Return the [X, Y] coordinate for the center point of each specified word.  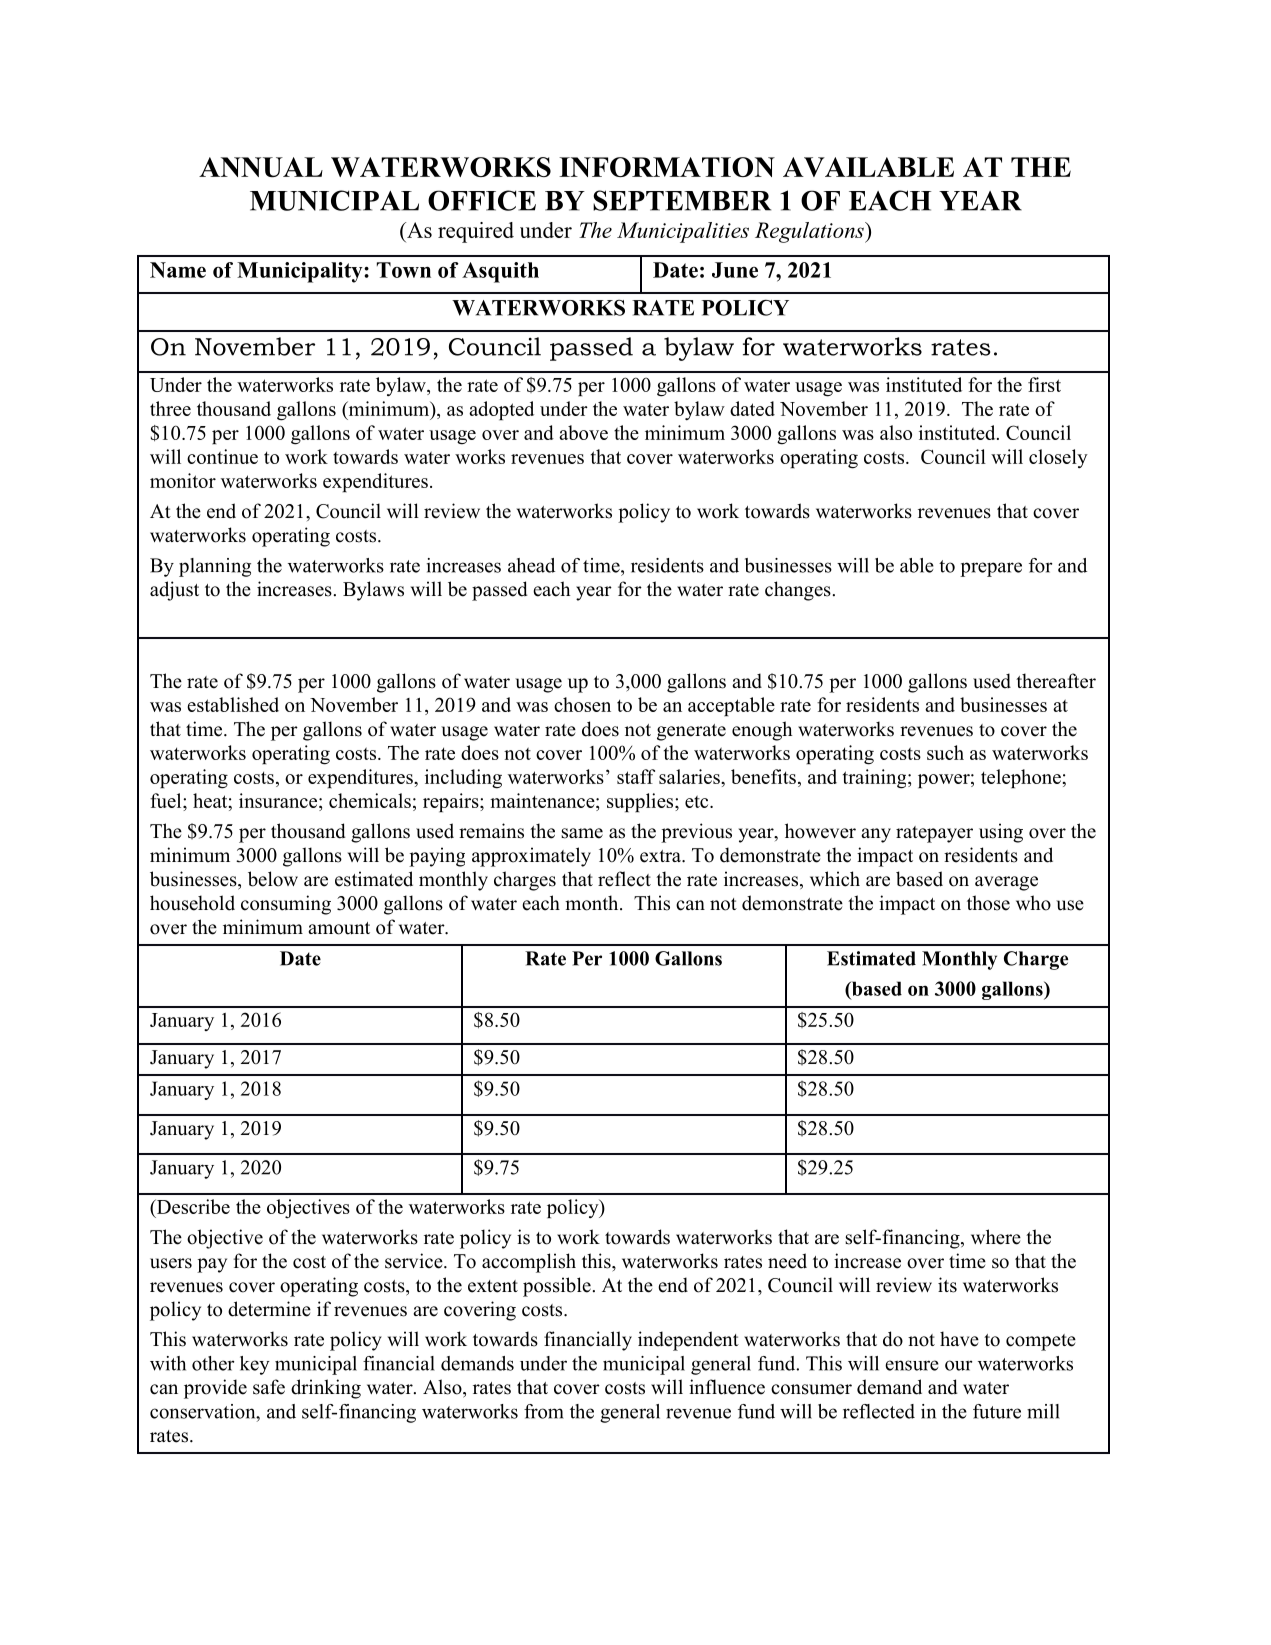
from [544, 1411]
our [958, 1365]
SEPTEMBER [682, 200]
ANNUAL [261, 167]
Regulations [810, 232]
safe [269, 1387]
